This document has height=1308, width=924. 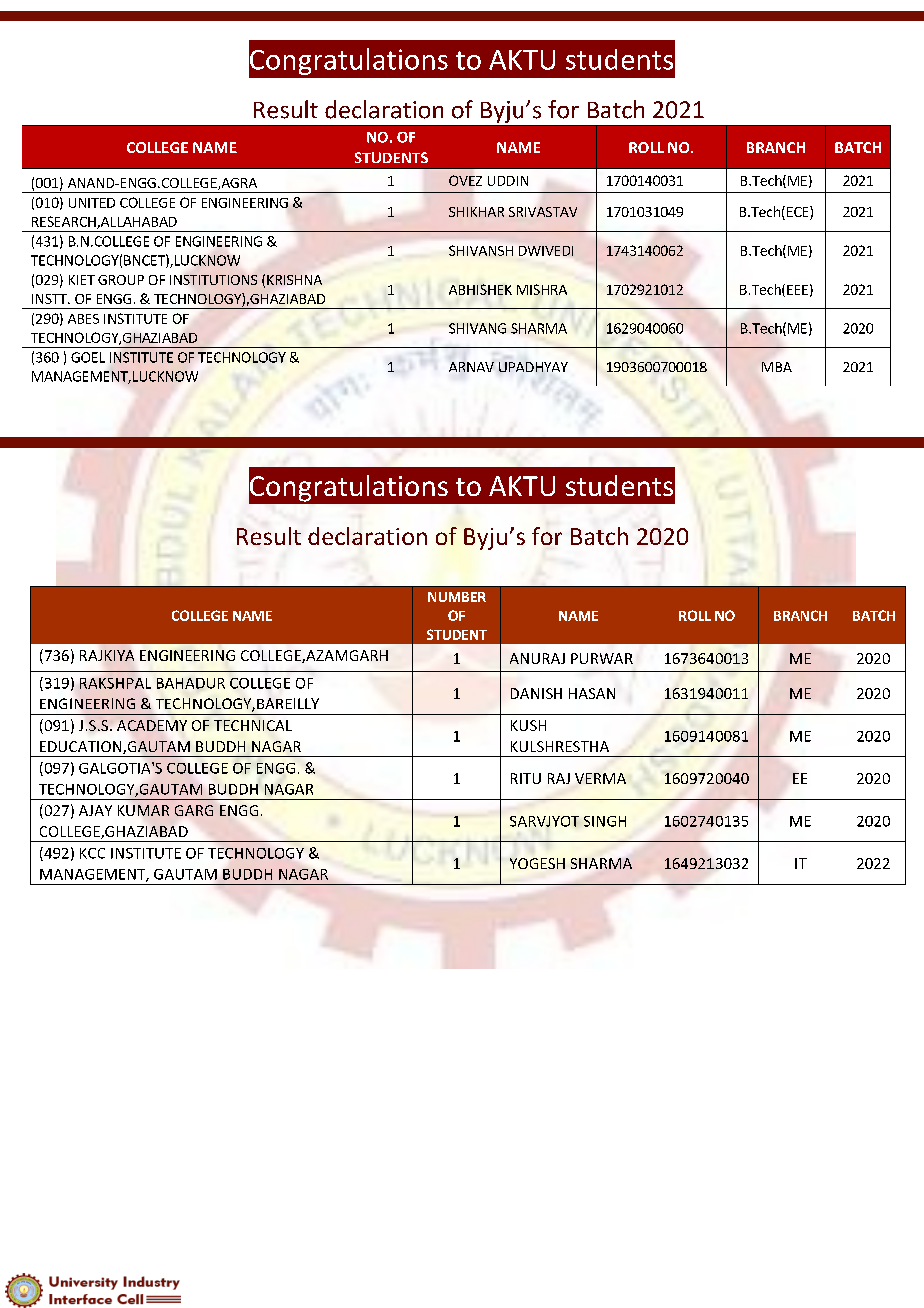 What do you see at coordinates (457, 597) in the document?
I see `NUMBER` at bounding box center [457, 597].
